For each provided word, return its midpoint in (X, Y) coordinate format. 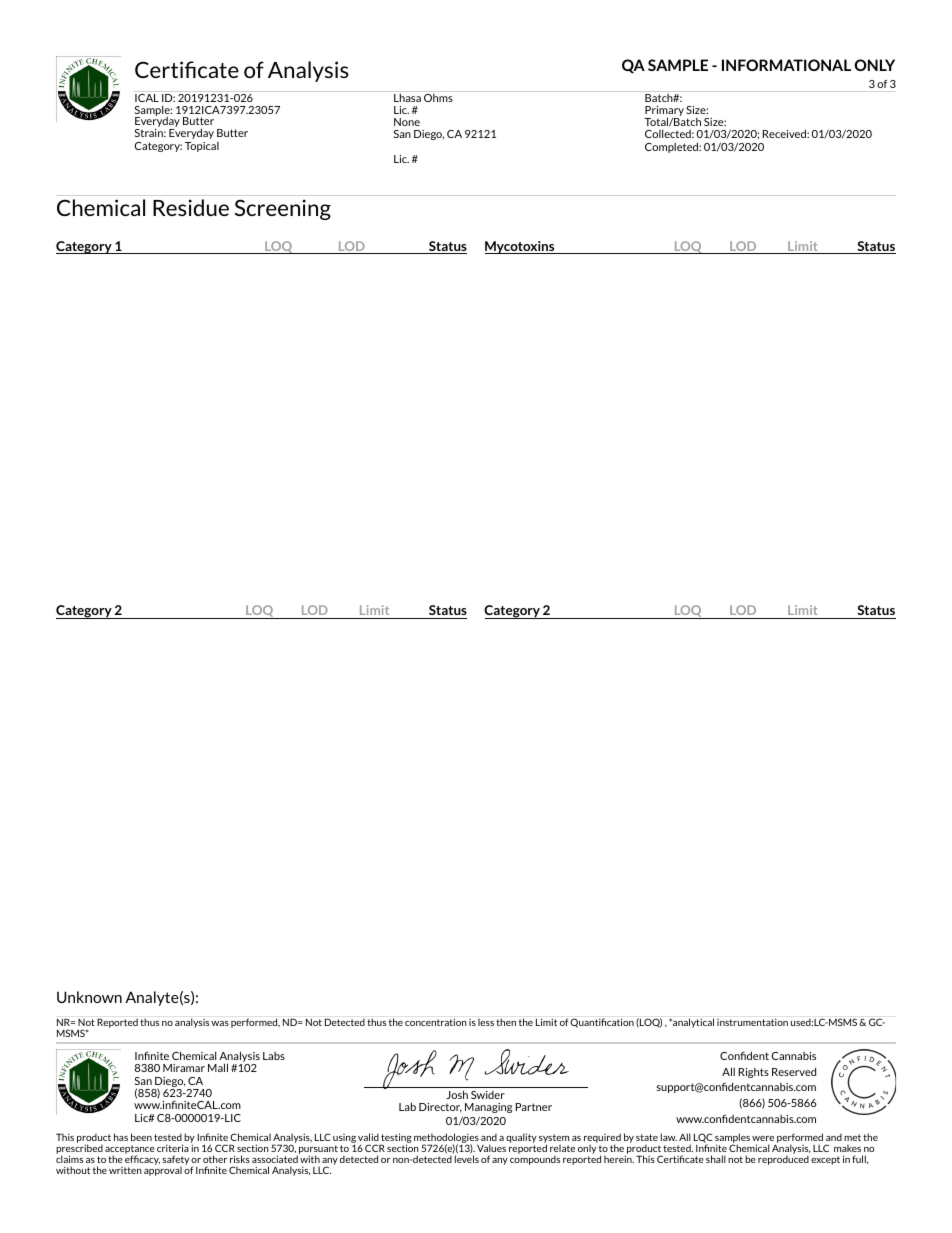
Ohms (438, 96)
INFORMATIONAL (786, 65)
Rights (754, 1073)
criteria (173, 1148)
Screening (283, 209)
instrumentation (752, 1022)
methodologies (446, 1139)
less (486, 1022)
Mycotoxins (521, 247)
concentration (436, 1022)
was (220, 1023)
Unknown (89, 997)
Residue (191, 207)
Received (785, 133)
